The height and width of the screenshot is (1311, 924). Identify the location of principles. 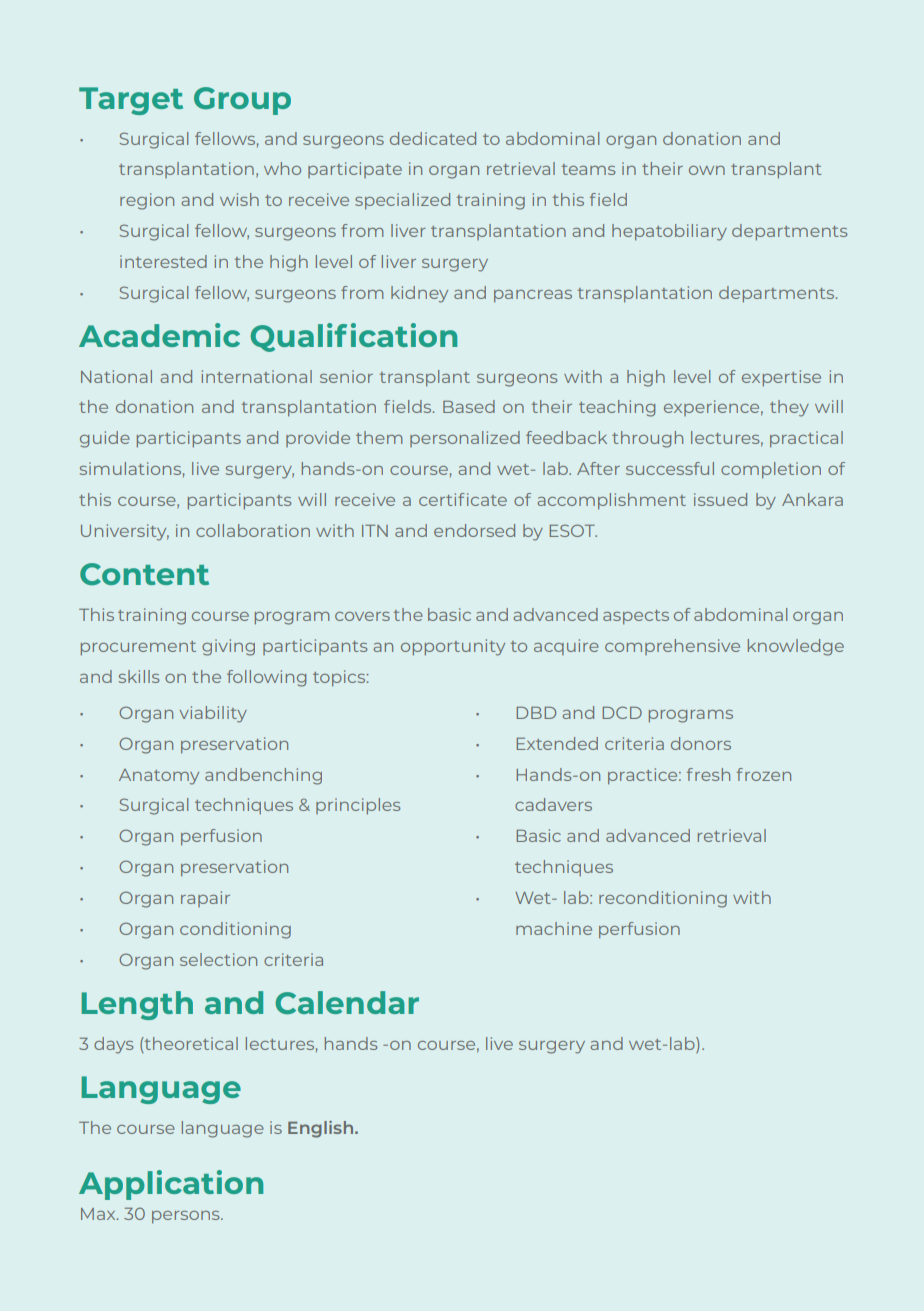
(358, 806).
